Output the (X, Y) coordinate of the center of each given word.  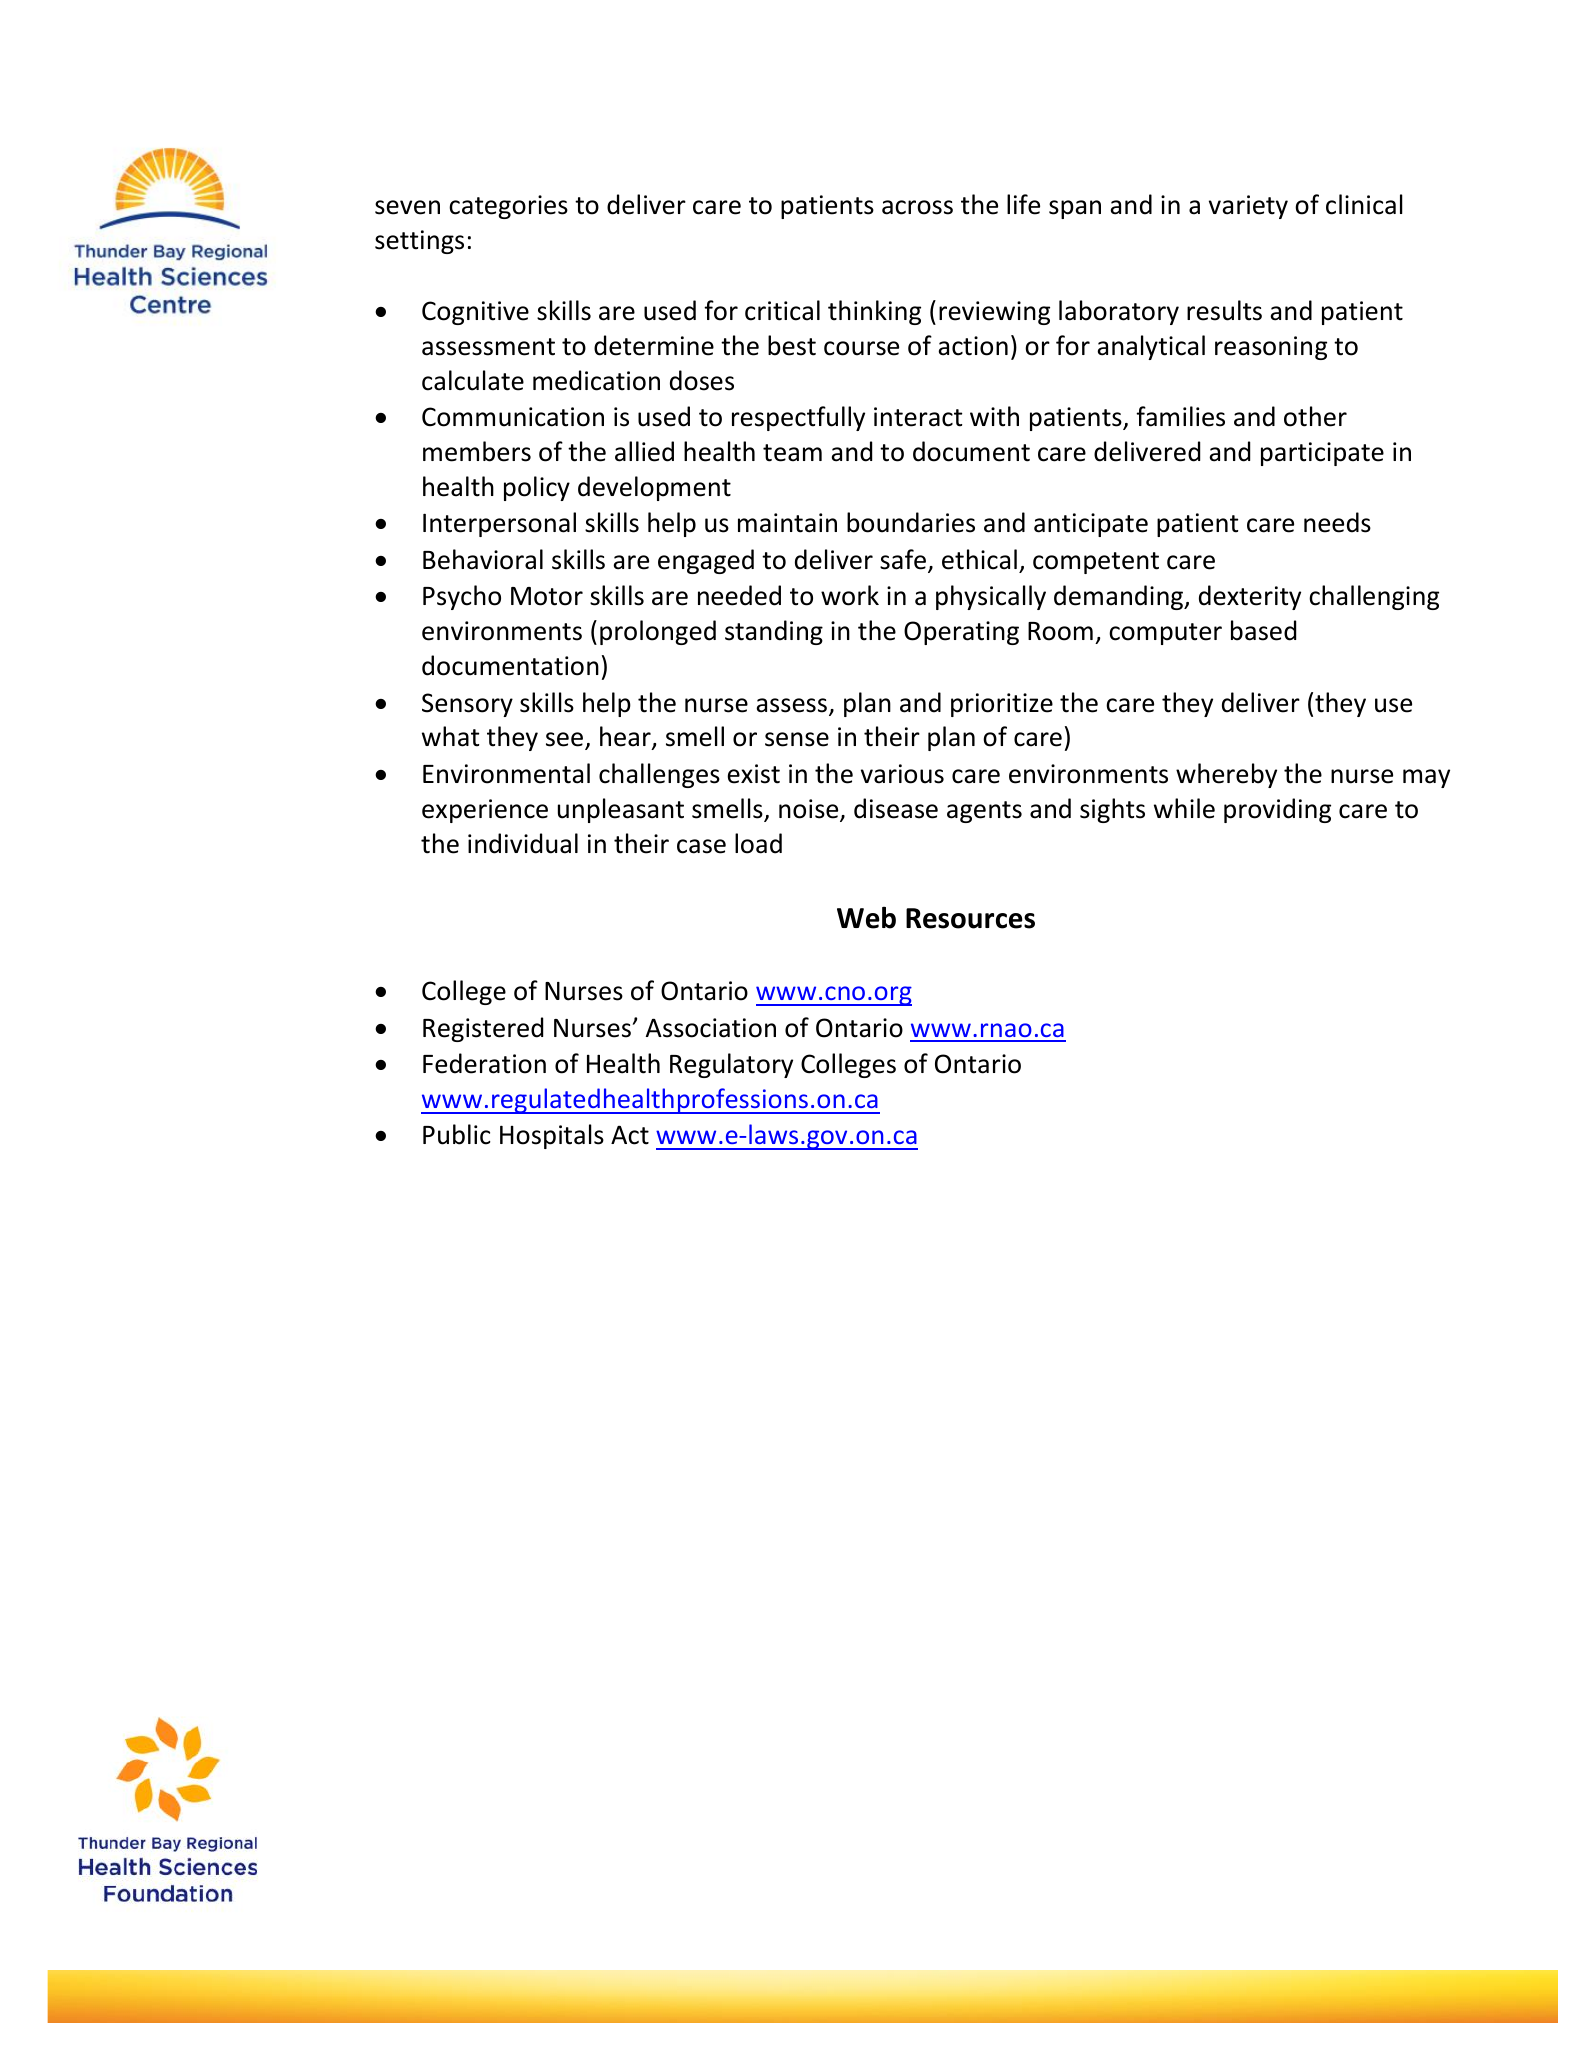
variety (1248, 207)
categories (508, 207)
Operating (961, 633)
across (917, 207)
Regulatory (731, 1065)
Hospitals (552, 1136)
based (1263, 630)
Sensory (467, 705)
